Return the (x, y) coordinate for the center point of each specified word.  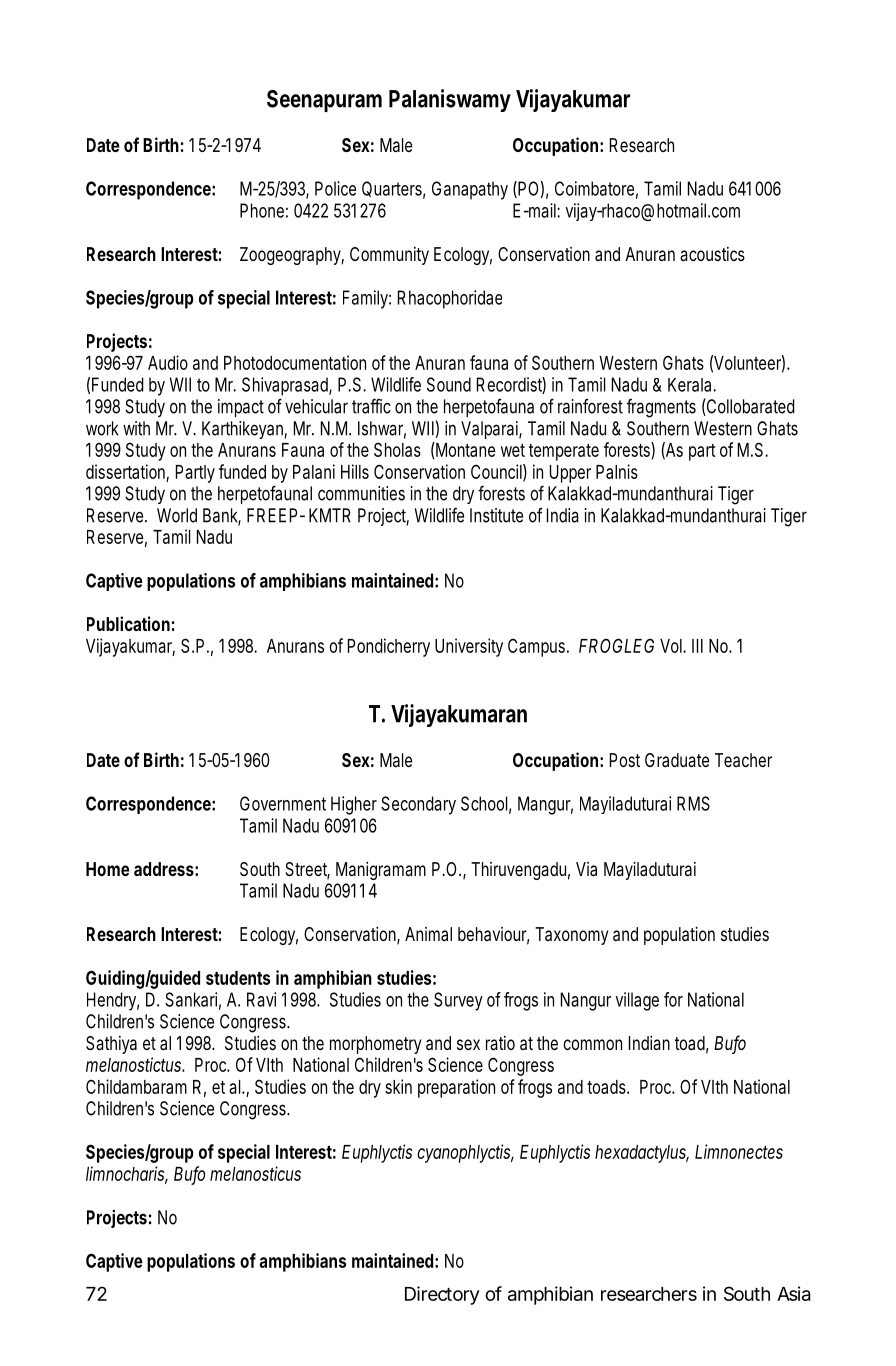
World (177, 515)
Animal (428, 934)
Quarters (393, 189)
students (238, 978)
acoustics (712, 254)
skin (398, 1086)
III (697, 646)
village (637, 1001)
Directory (442, 1295)
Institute (496, 515)
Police (335, 188)
